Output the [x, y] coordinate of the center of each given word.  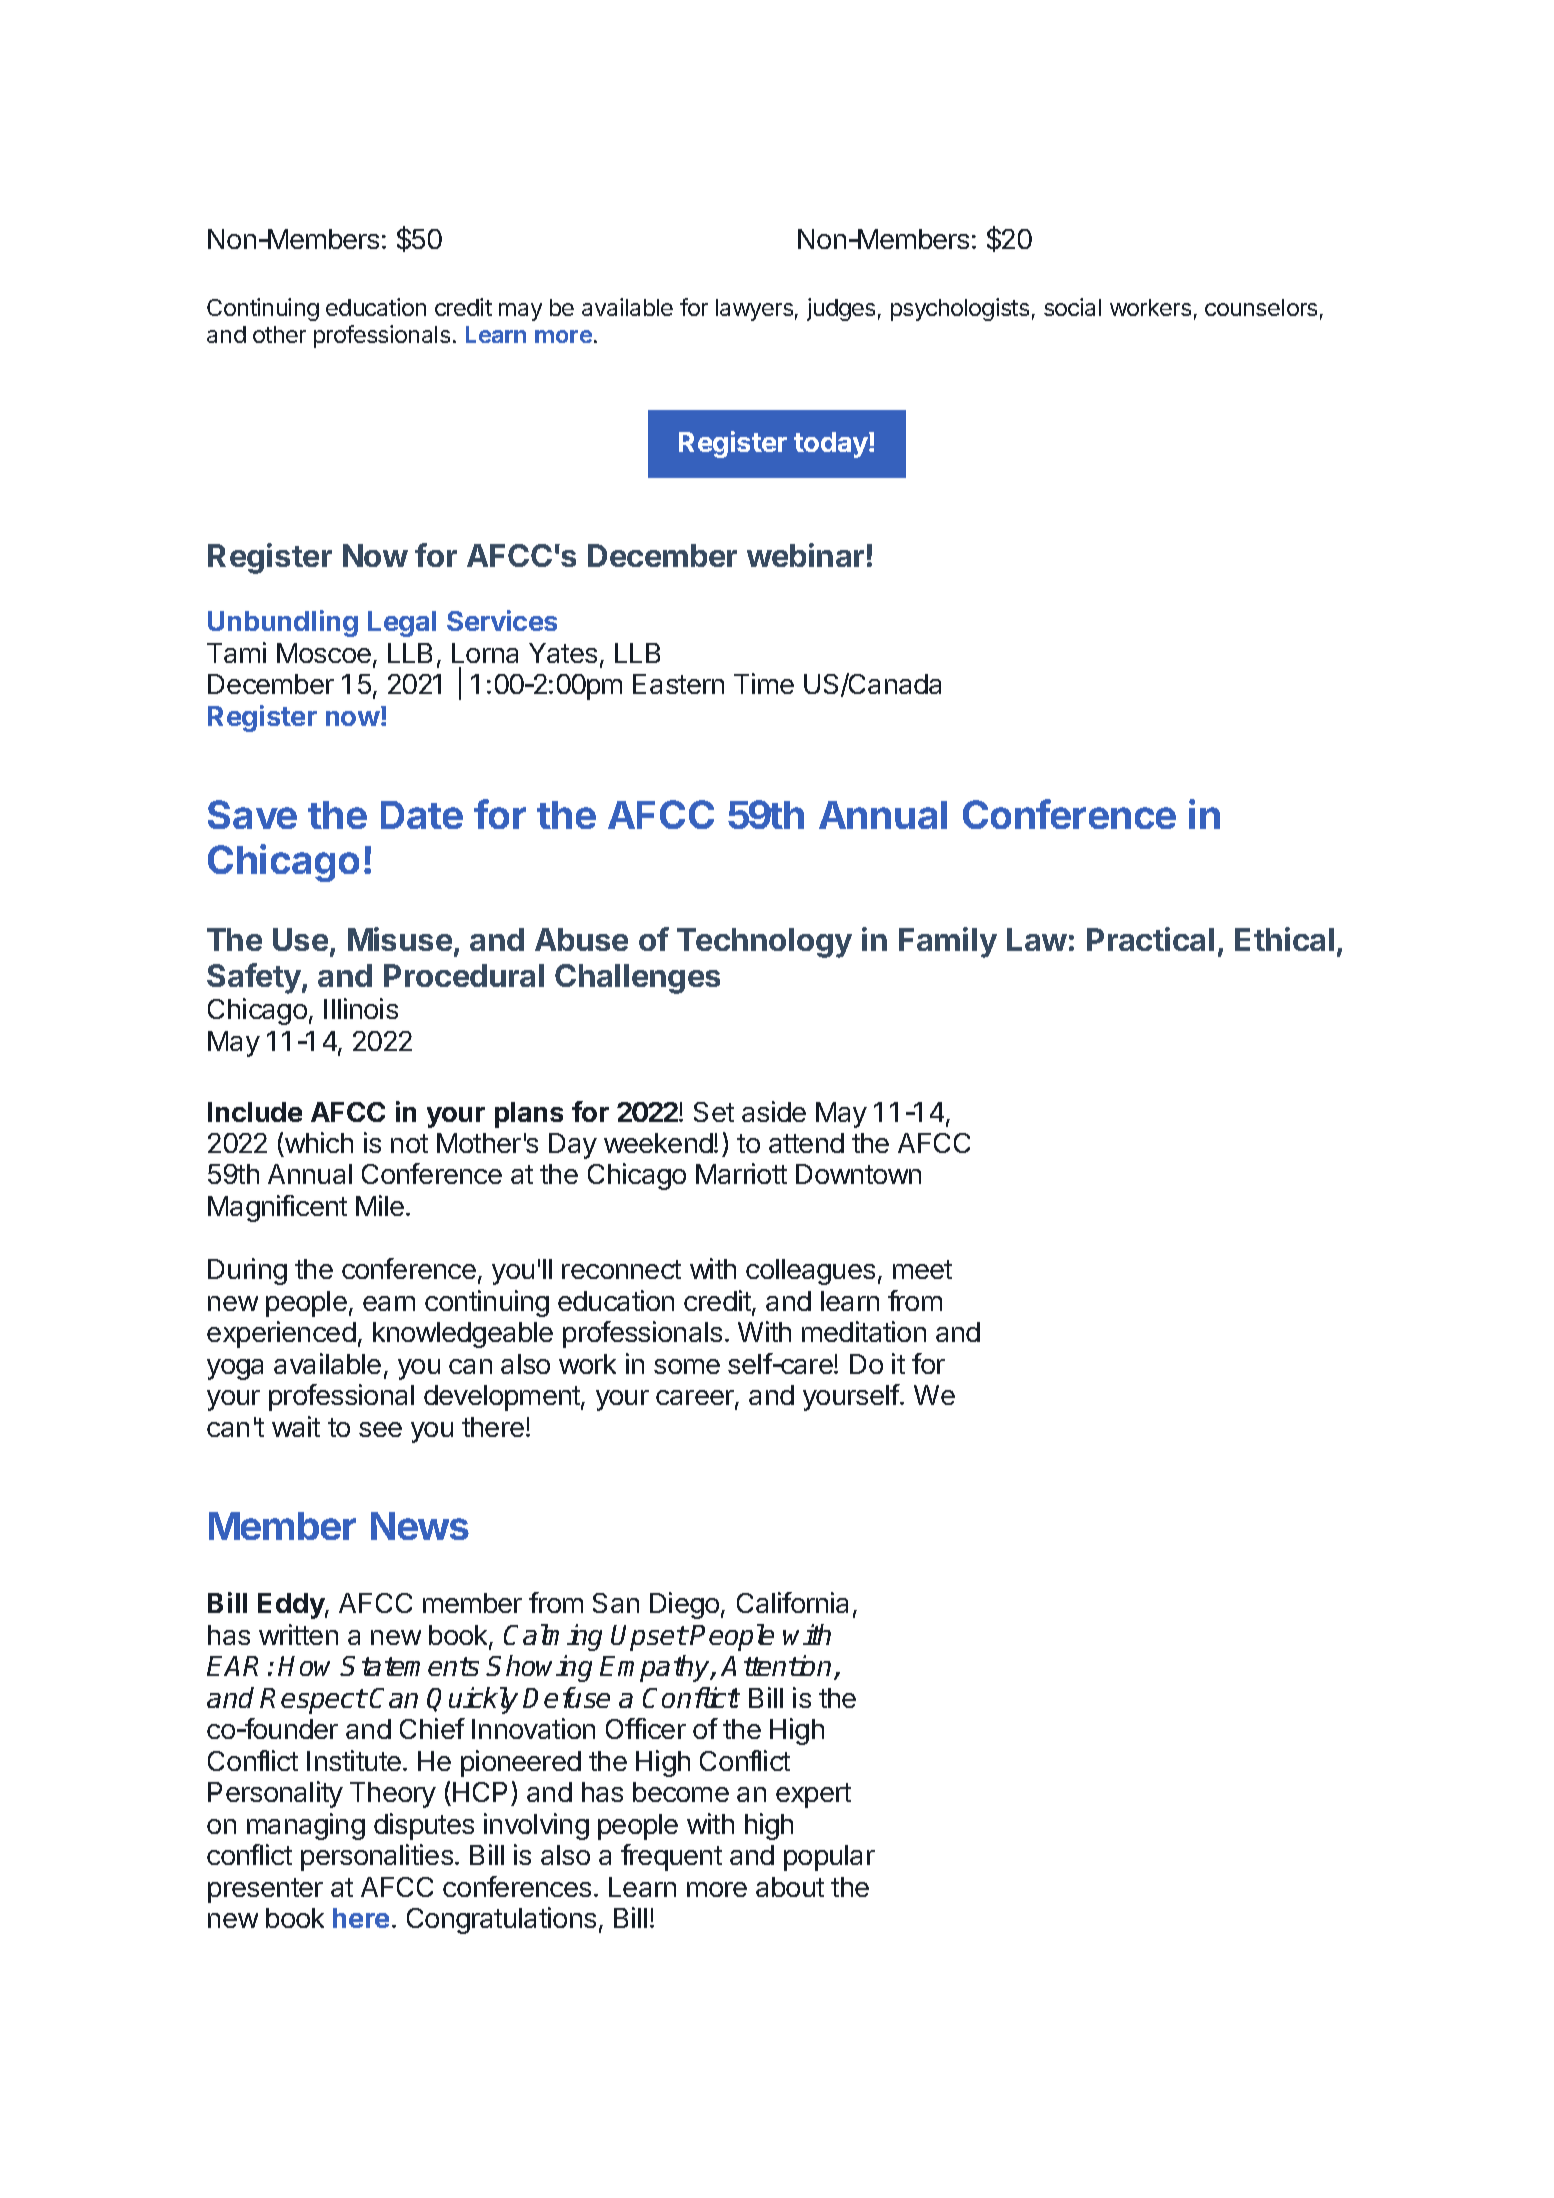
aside [774, 1111]
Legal [402, 624]
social [1072, 307]
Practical [1150, 939]
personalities [377, 1857]
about [790, 1887]
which [319, 1142]
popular [829, 1858]
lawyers [754, 310]
